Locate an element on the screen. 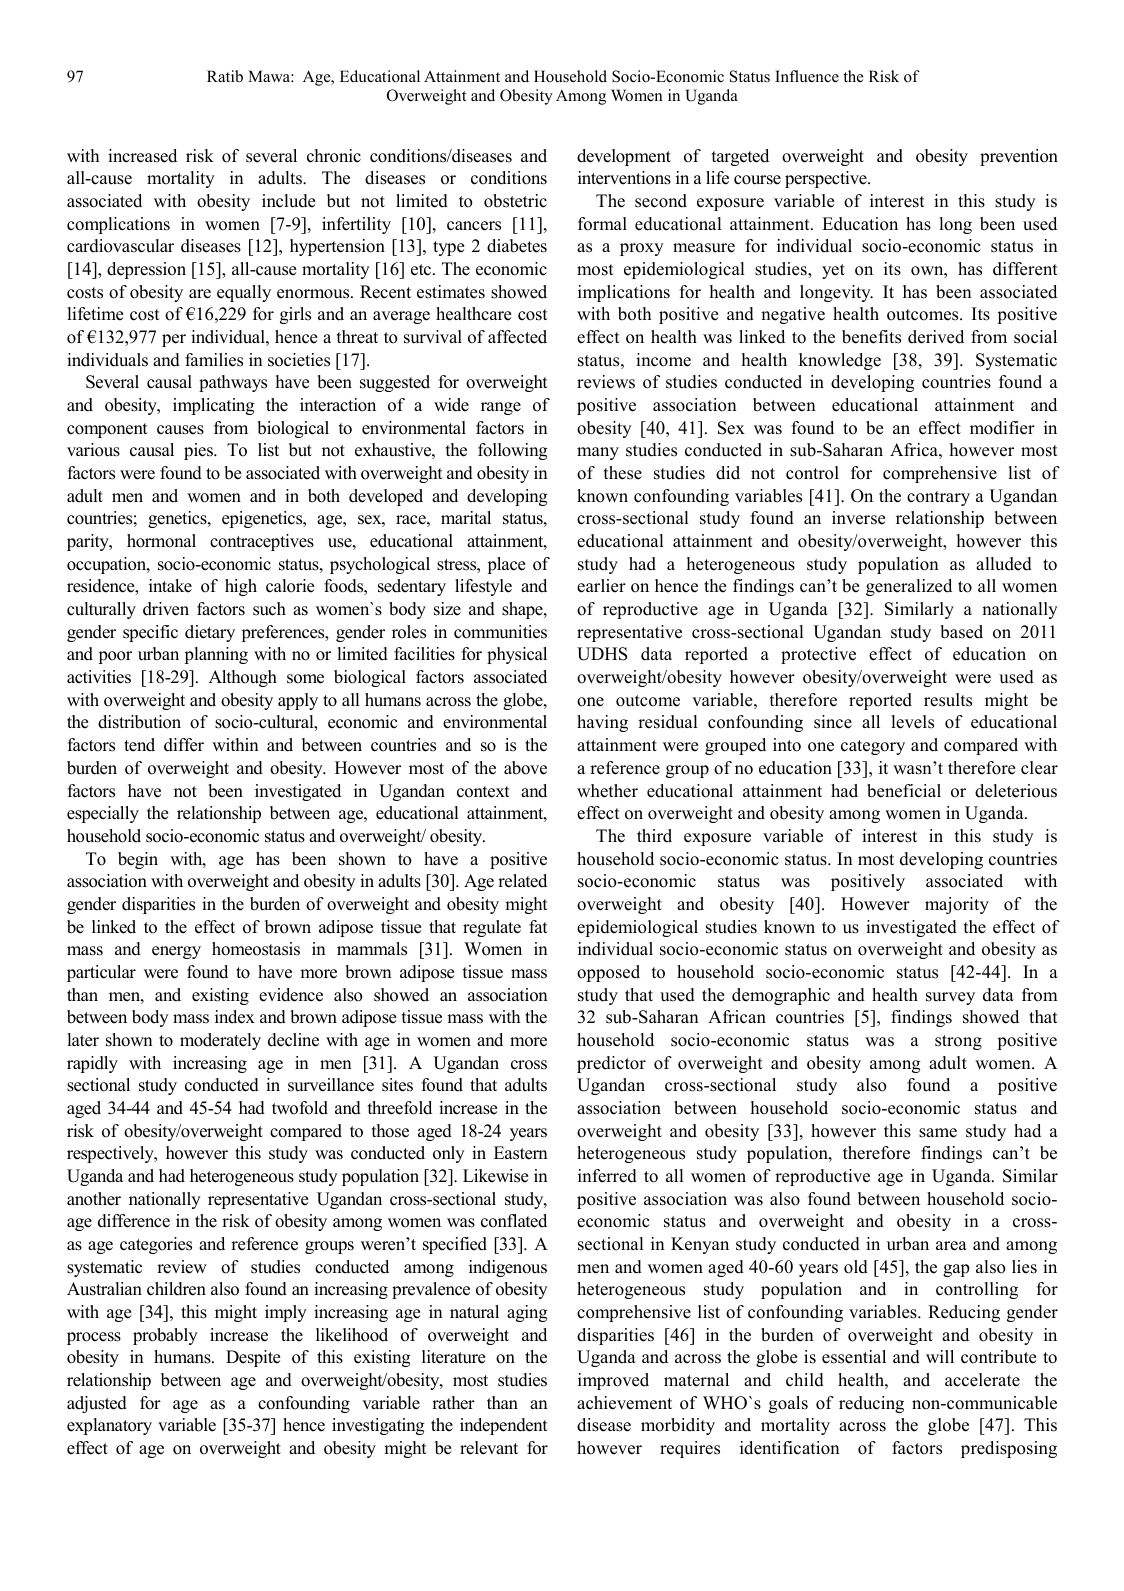 This screenshot has height=1591, width=1124. hormonal is located at coordinates (161, 541).
